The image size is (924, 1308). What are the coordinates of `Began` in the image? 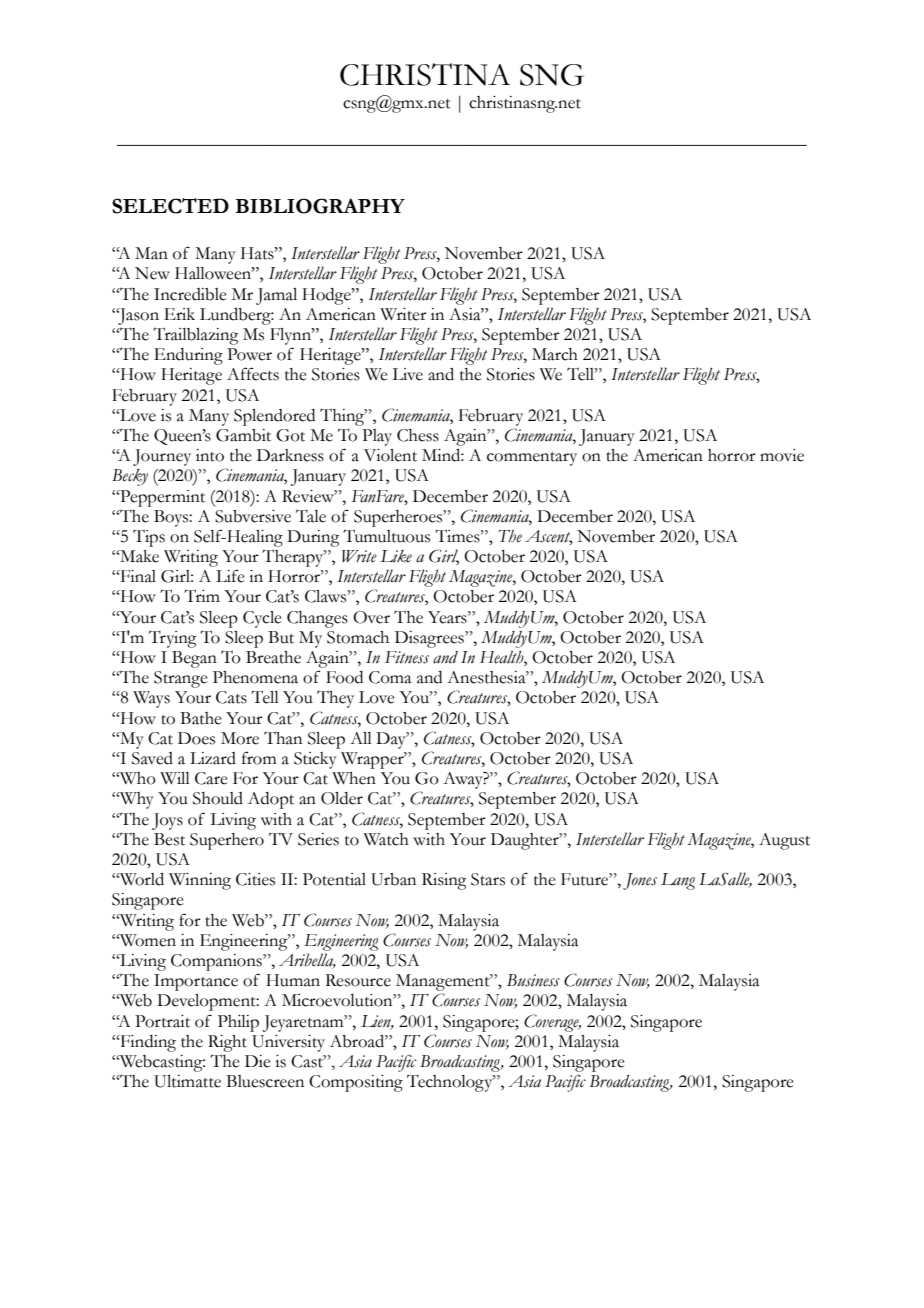 It's located at (194, 659).
